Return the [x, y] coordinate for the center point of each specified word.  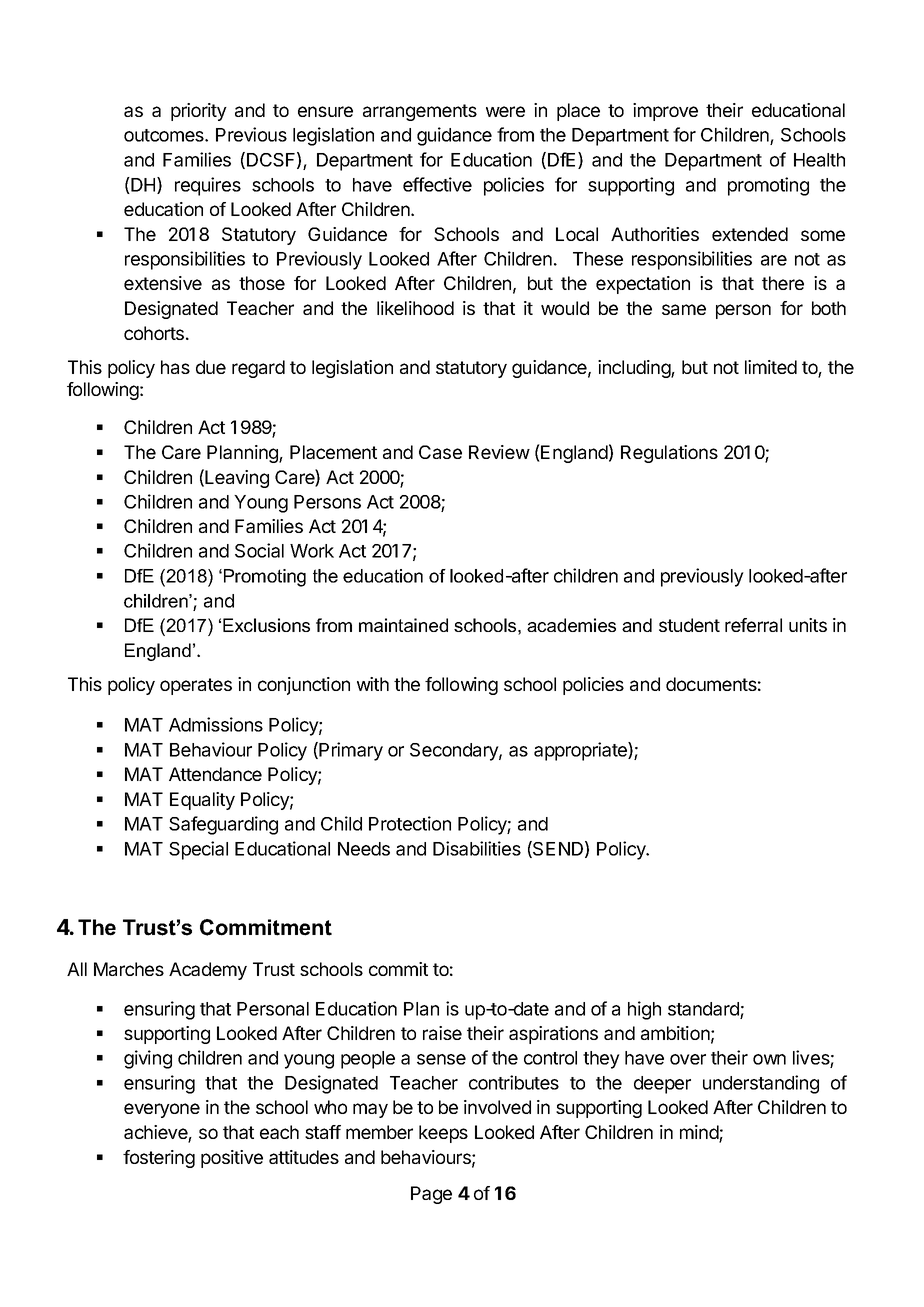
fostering [159, 1159]
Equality [202, 801]
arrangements [420, 112]
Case [440, 452]
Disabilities [477, 848]
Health [819, 160]
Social [259, 550]
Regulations [669, 454]
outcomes [165, 135]
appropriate [581, 751]
